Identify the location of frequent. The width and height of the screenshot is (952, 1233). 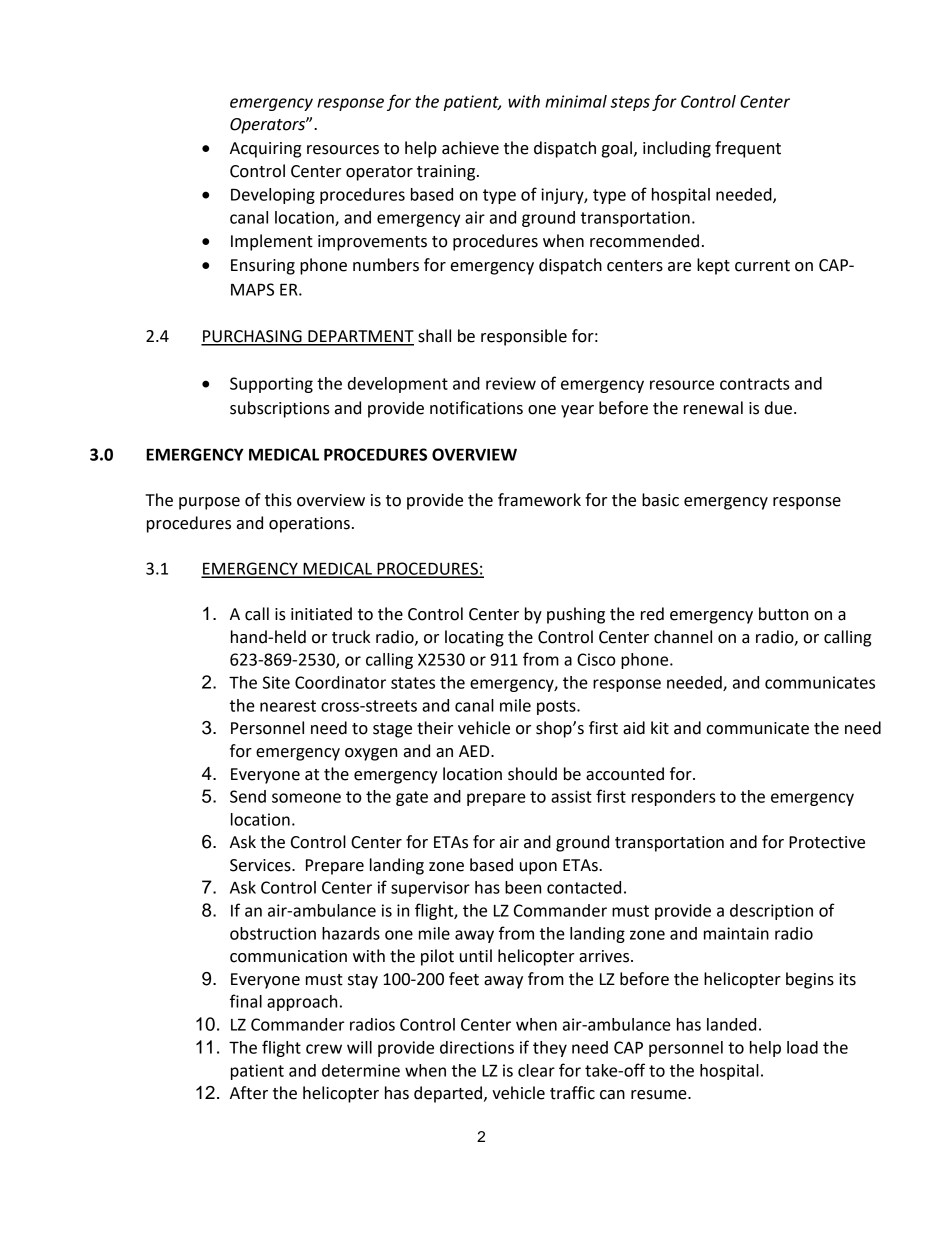
(748, 149).
